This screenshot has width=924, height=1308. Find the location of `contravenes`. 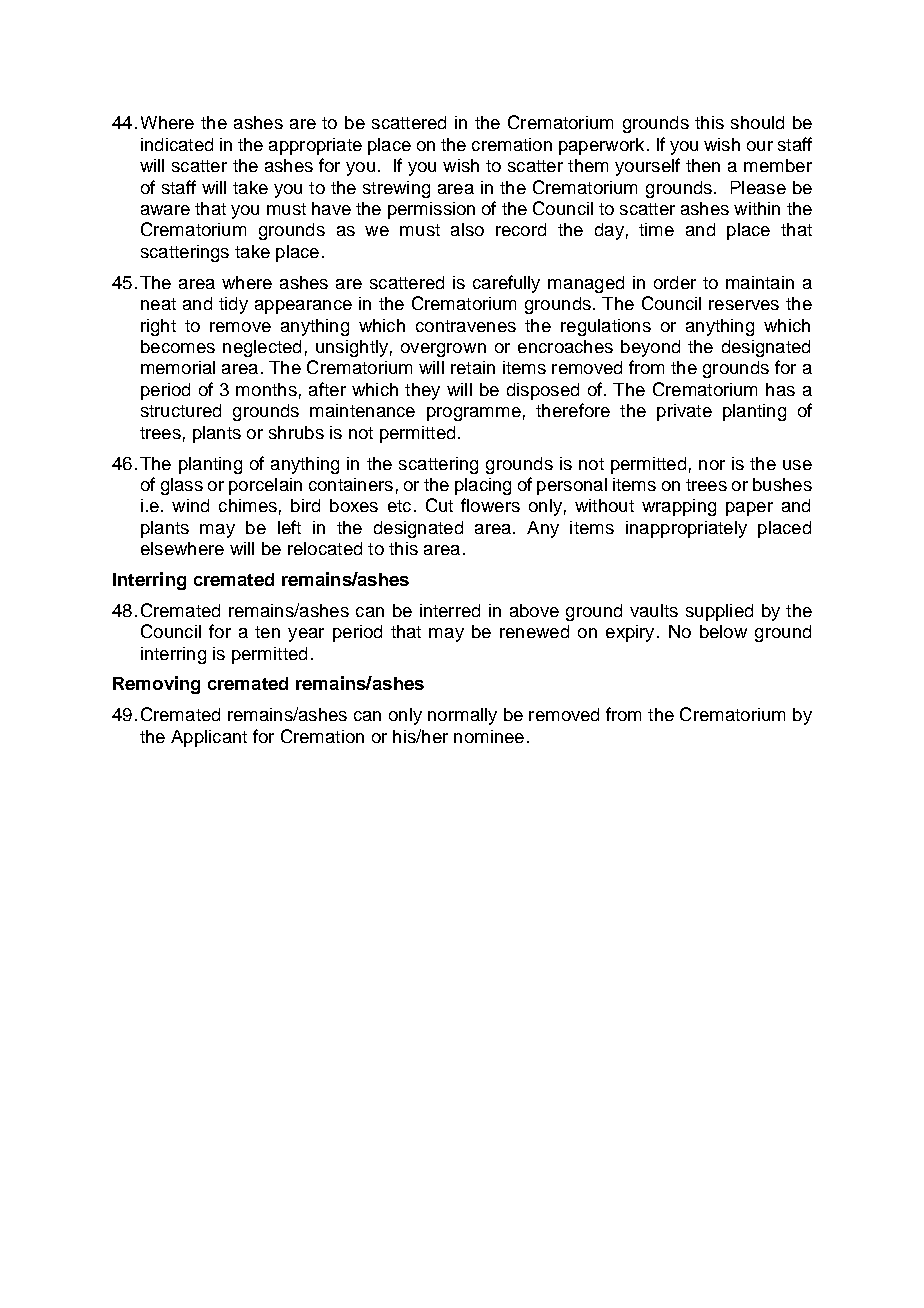

contravenes is located at coordinates (466, 326).
